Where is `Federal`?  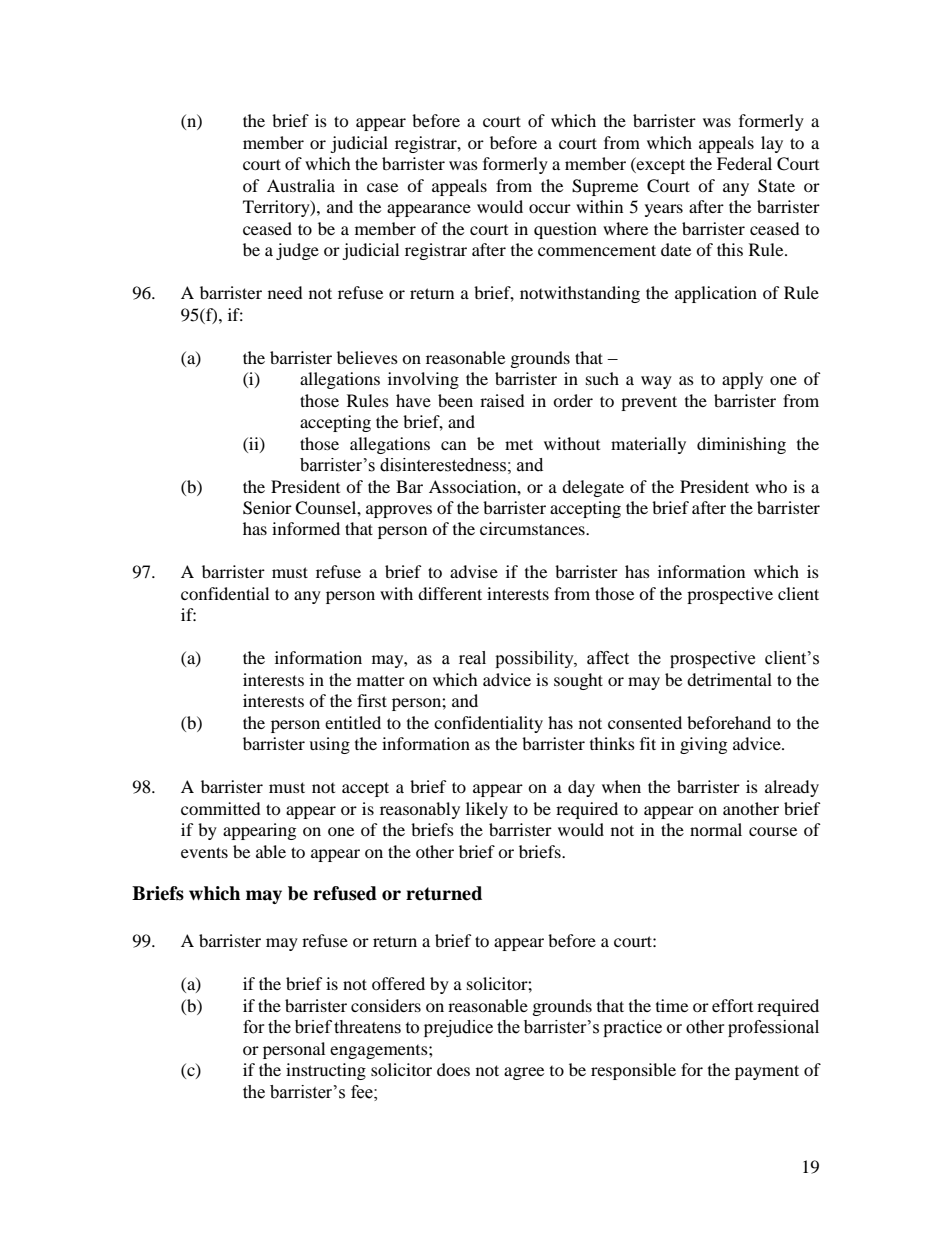 Federal is located at coordinates (744, 163).
